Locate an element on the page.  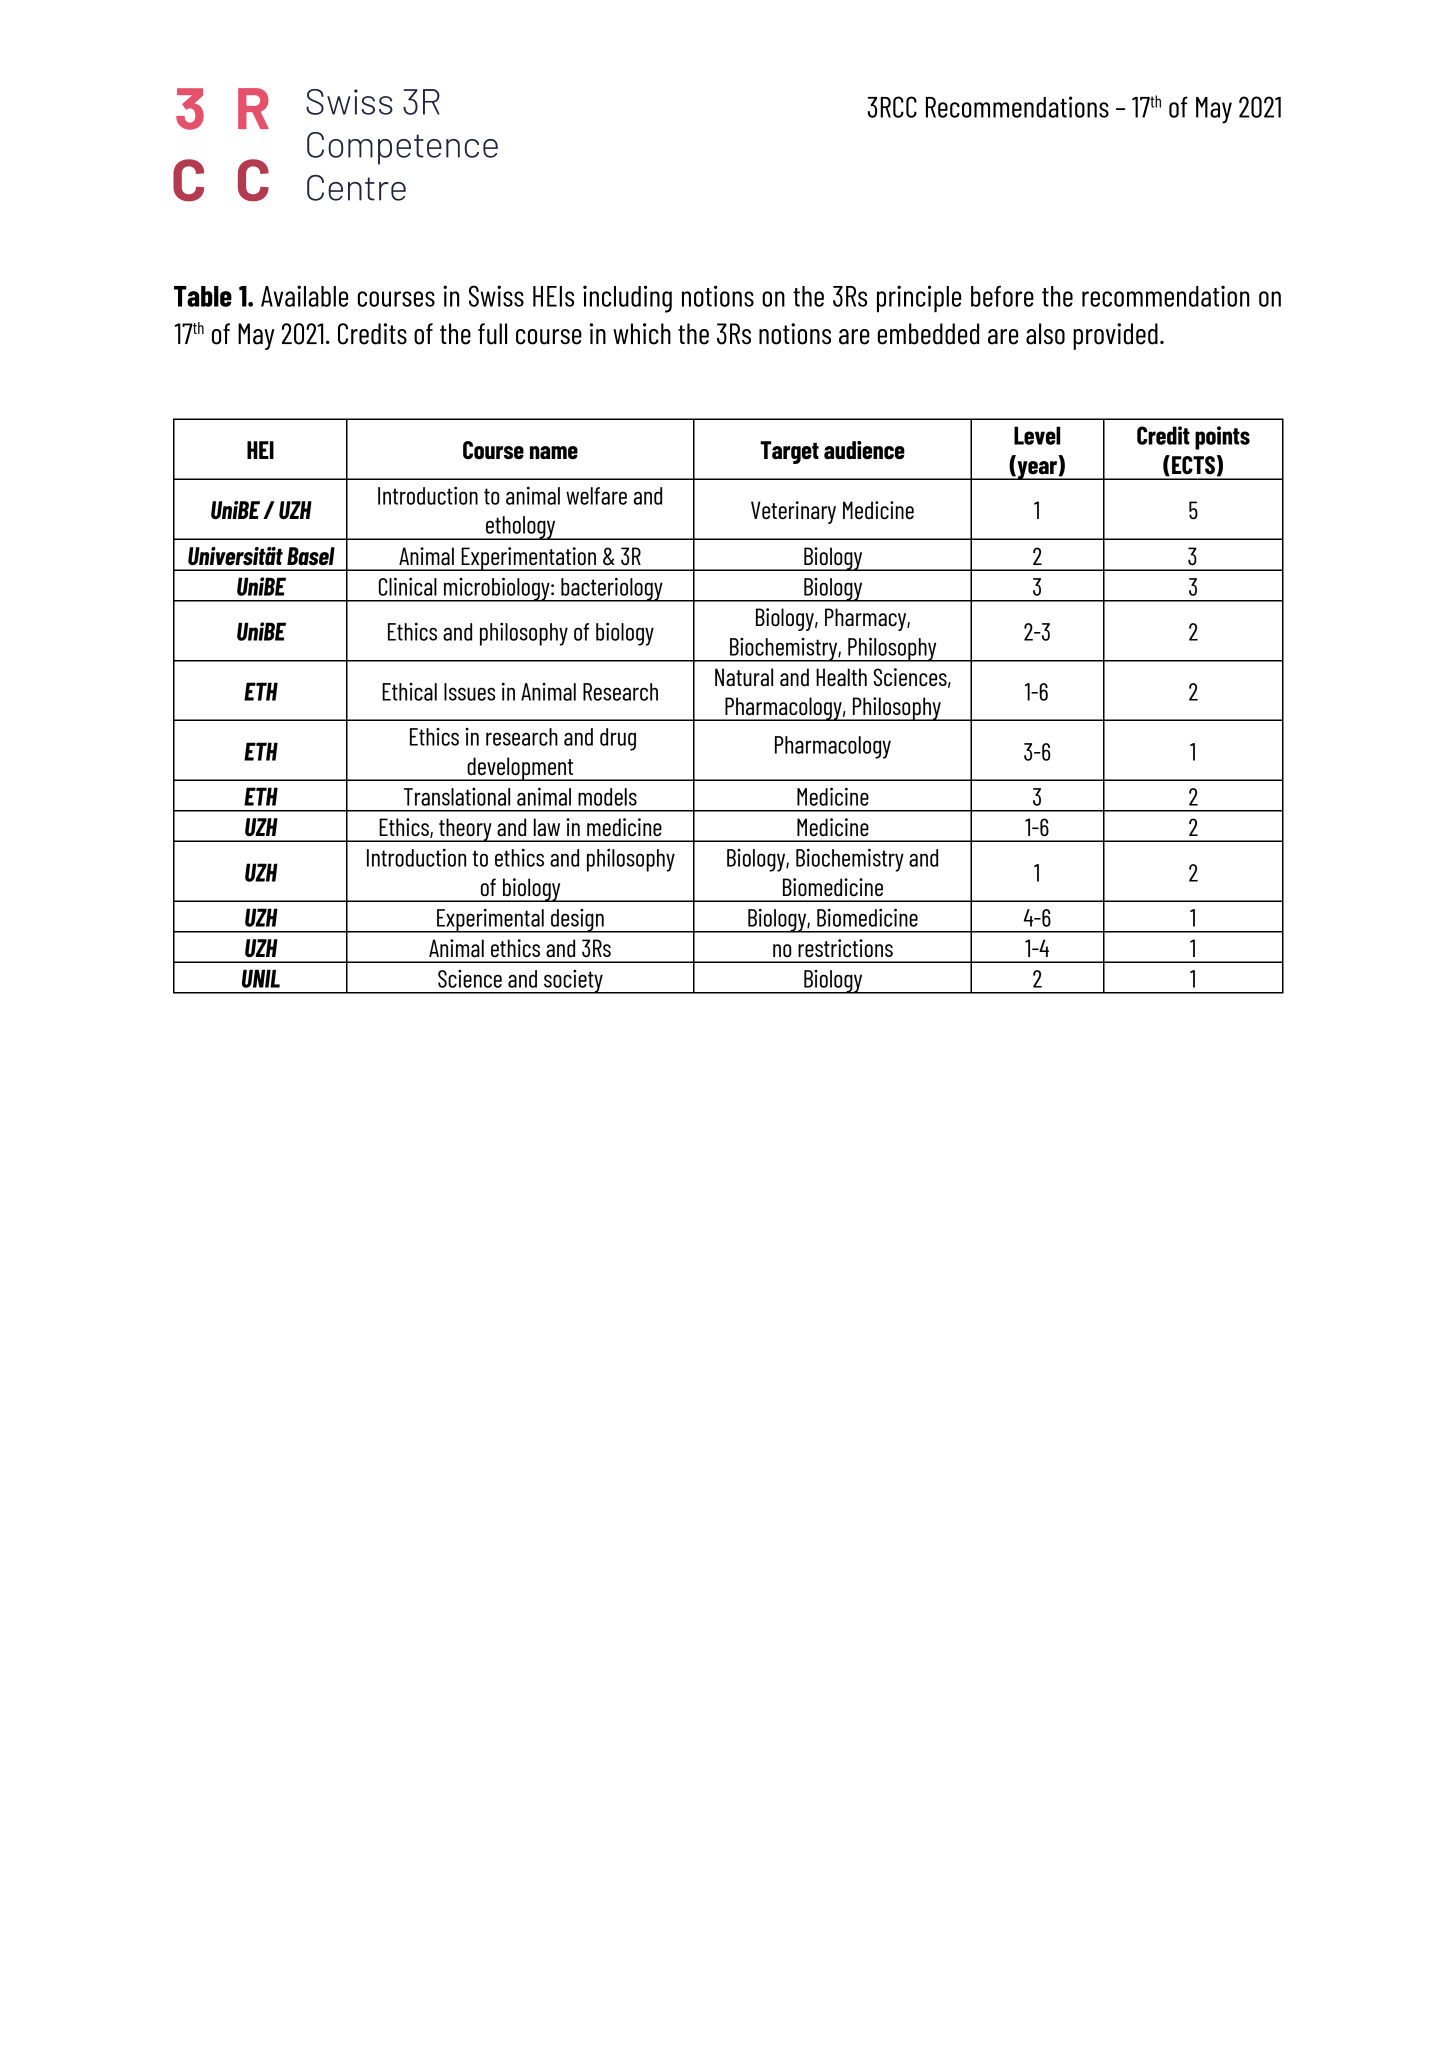
society is located at coordinates (573, 982).
